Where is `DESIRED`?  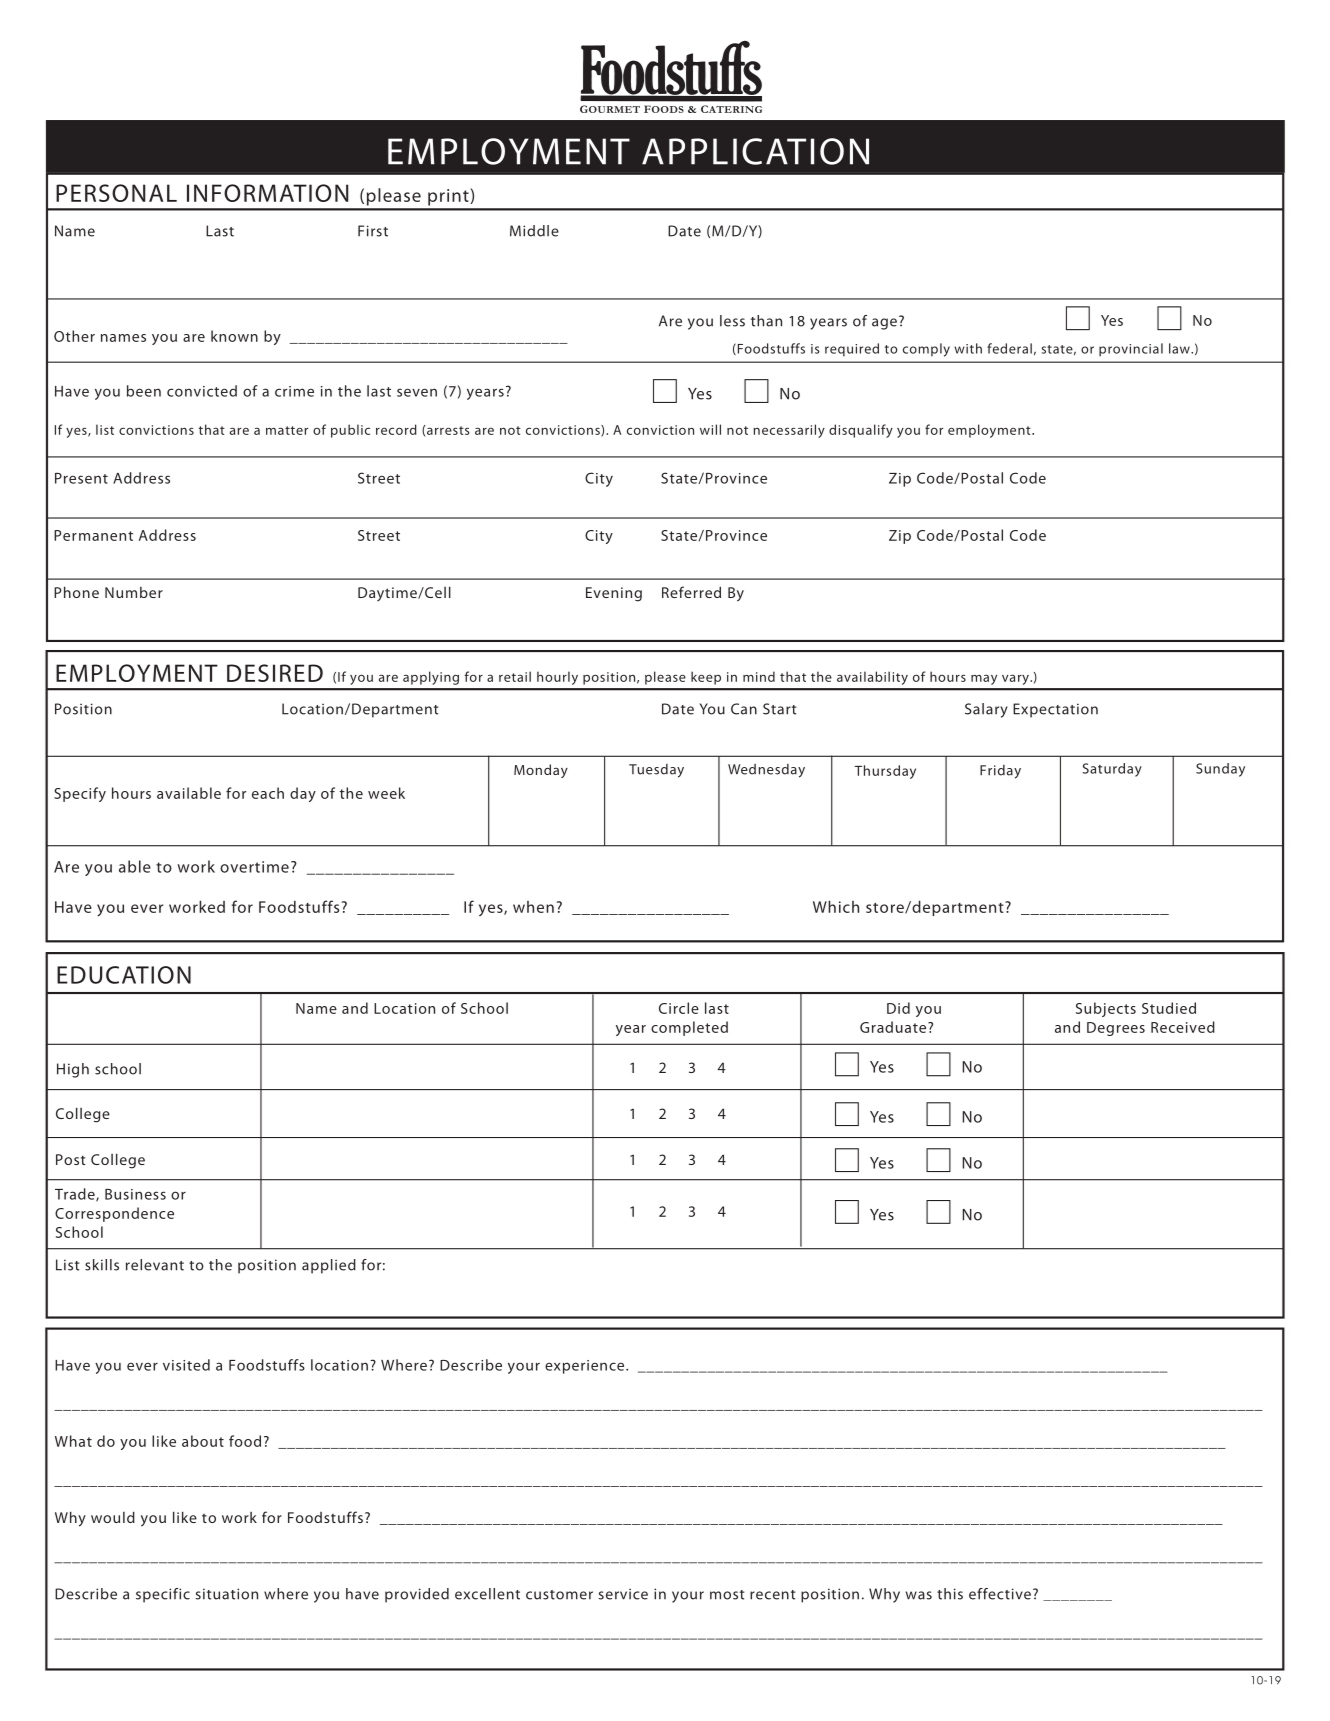
DESIRED is located at coordinates (275, 673).
